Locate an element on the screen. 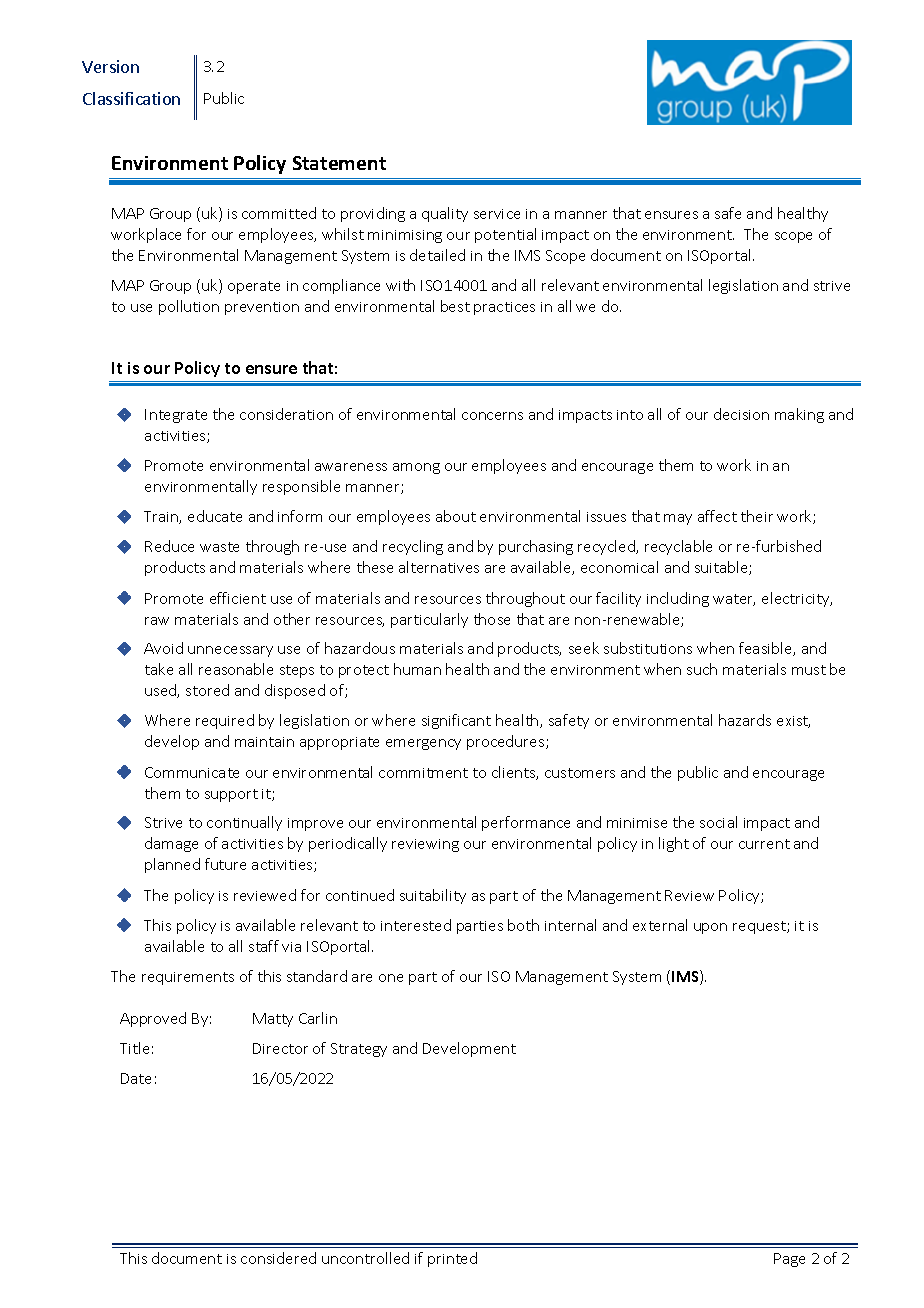 The width and height of the screenshot is (924, 1308). interested is located at coordinates (416, 925).
